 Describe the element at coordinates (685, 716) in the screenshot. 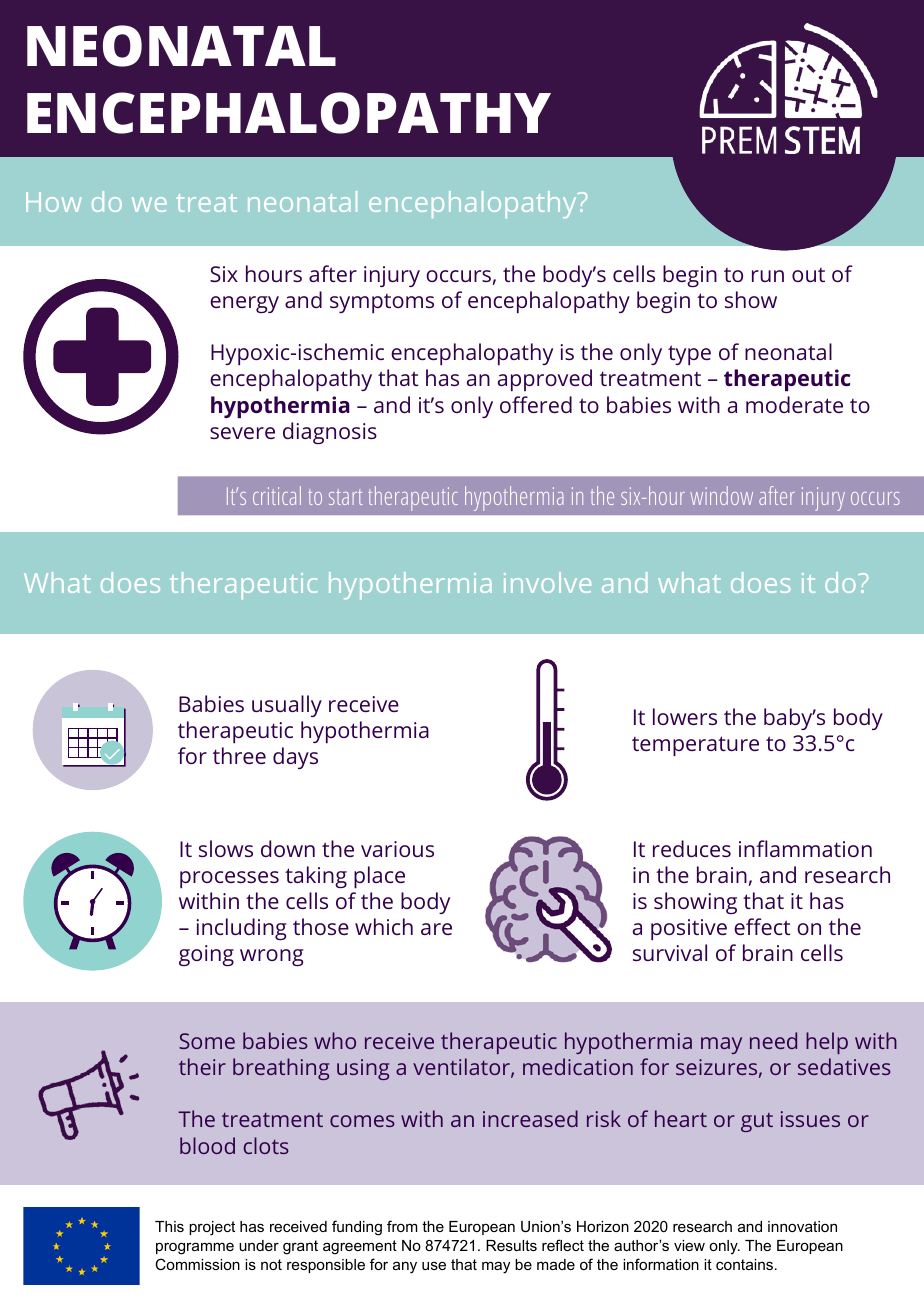

I see `lowers` at that location.
